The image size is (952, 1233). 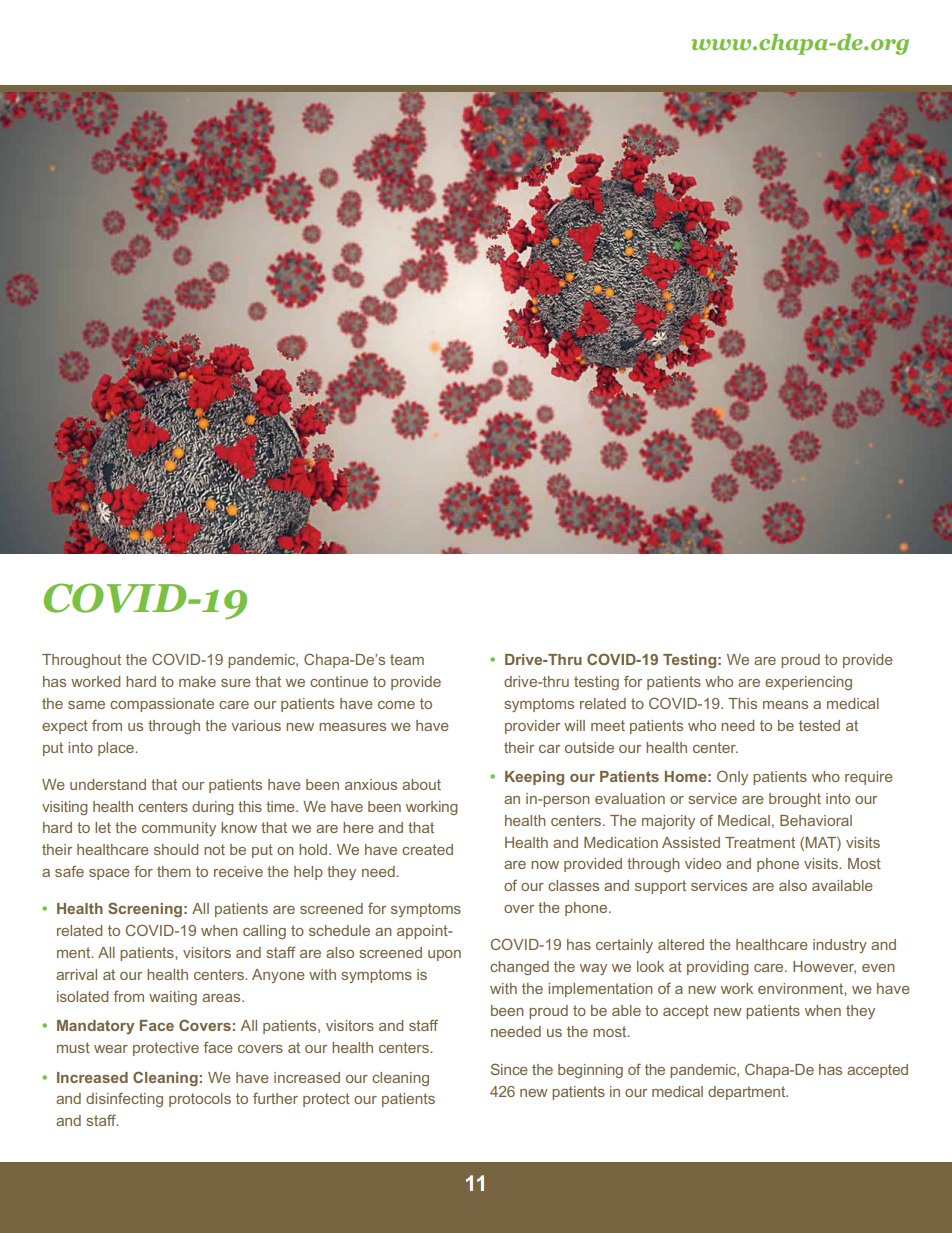 I want to click on brought, so click(x=795, y=800).
